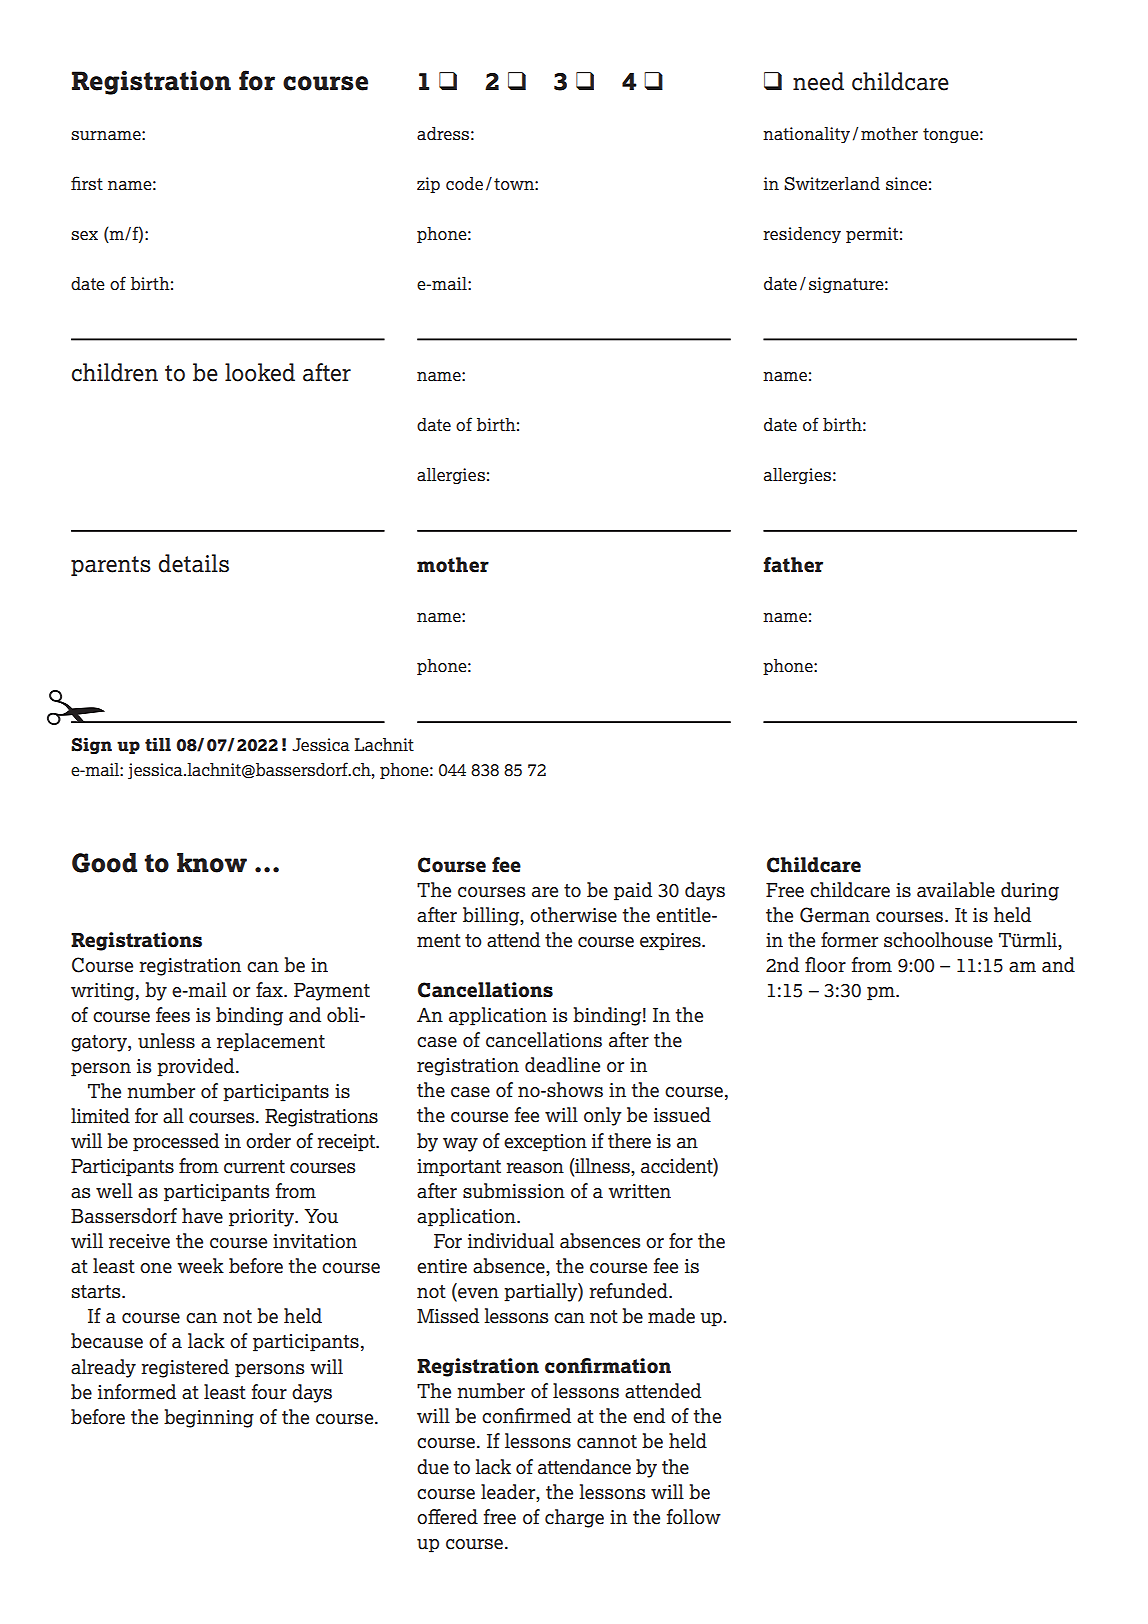  I want to click on nationality, so click(806, 135).
